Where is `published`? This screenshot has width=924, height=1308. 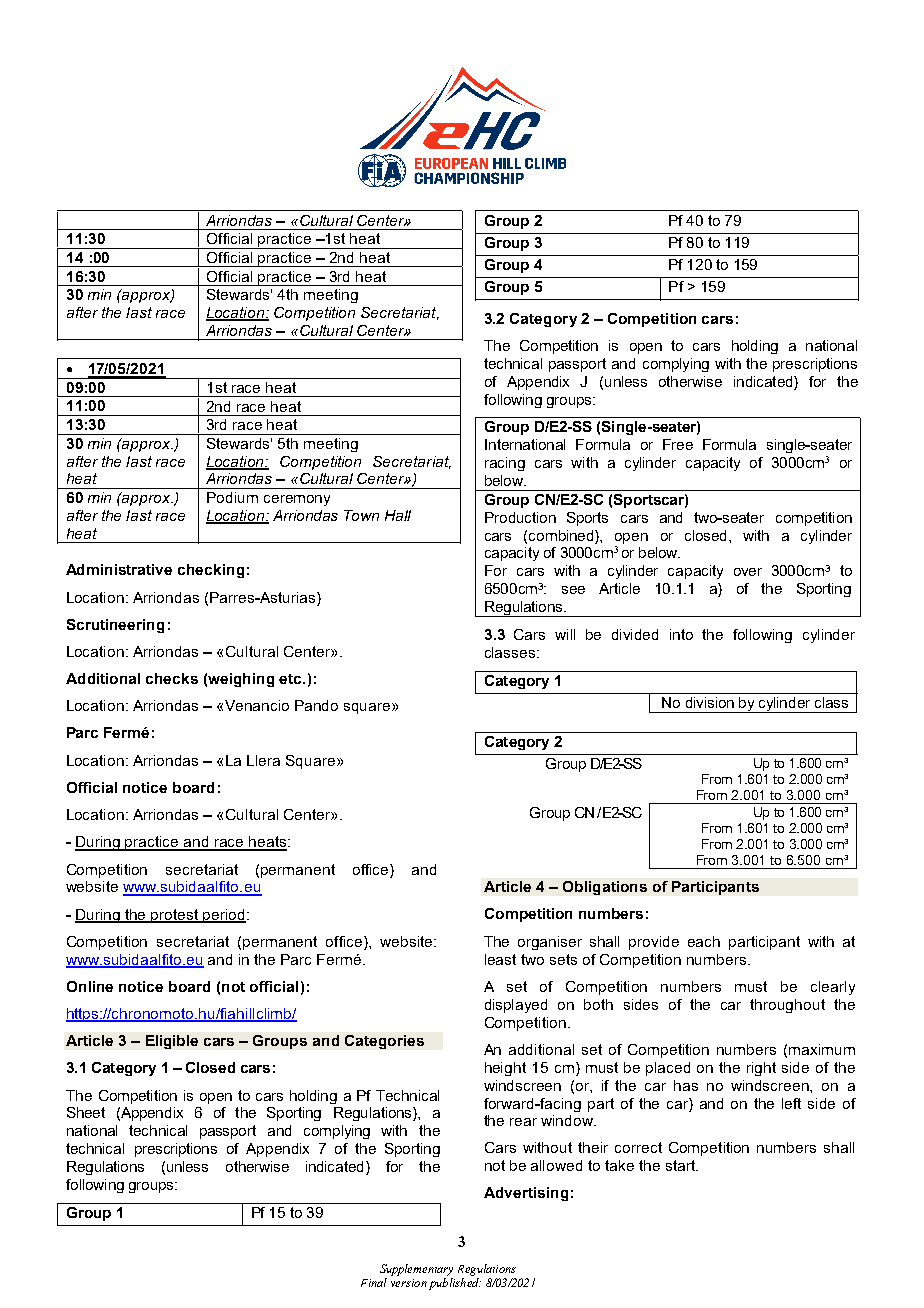
published is located at coordinates (455, 1284).
